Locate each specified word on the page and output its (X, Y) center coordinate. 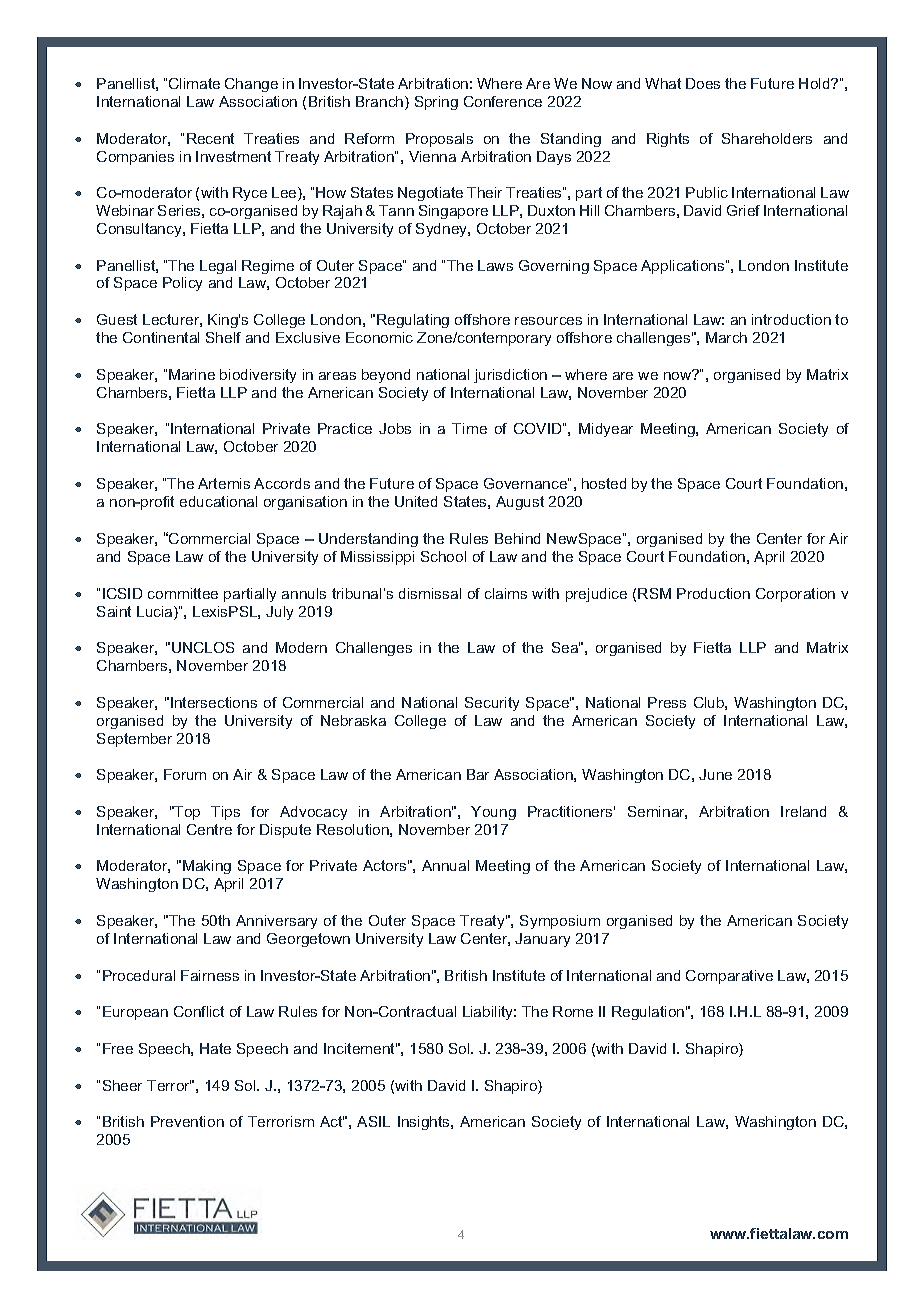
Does (703, 83)
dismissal (430, 593)
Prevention (187, 1121)
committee (183, 593)
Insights (425, 1123)
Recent (210, 138)
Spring (436, 103)
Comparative (729, 977)
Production (713, 593)
